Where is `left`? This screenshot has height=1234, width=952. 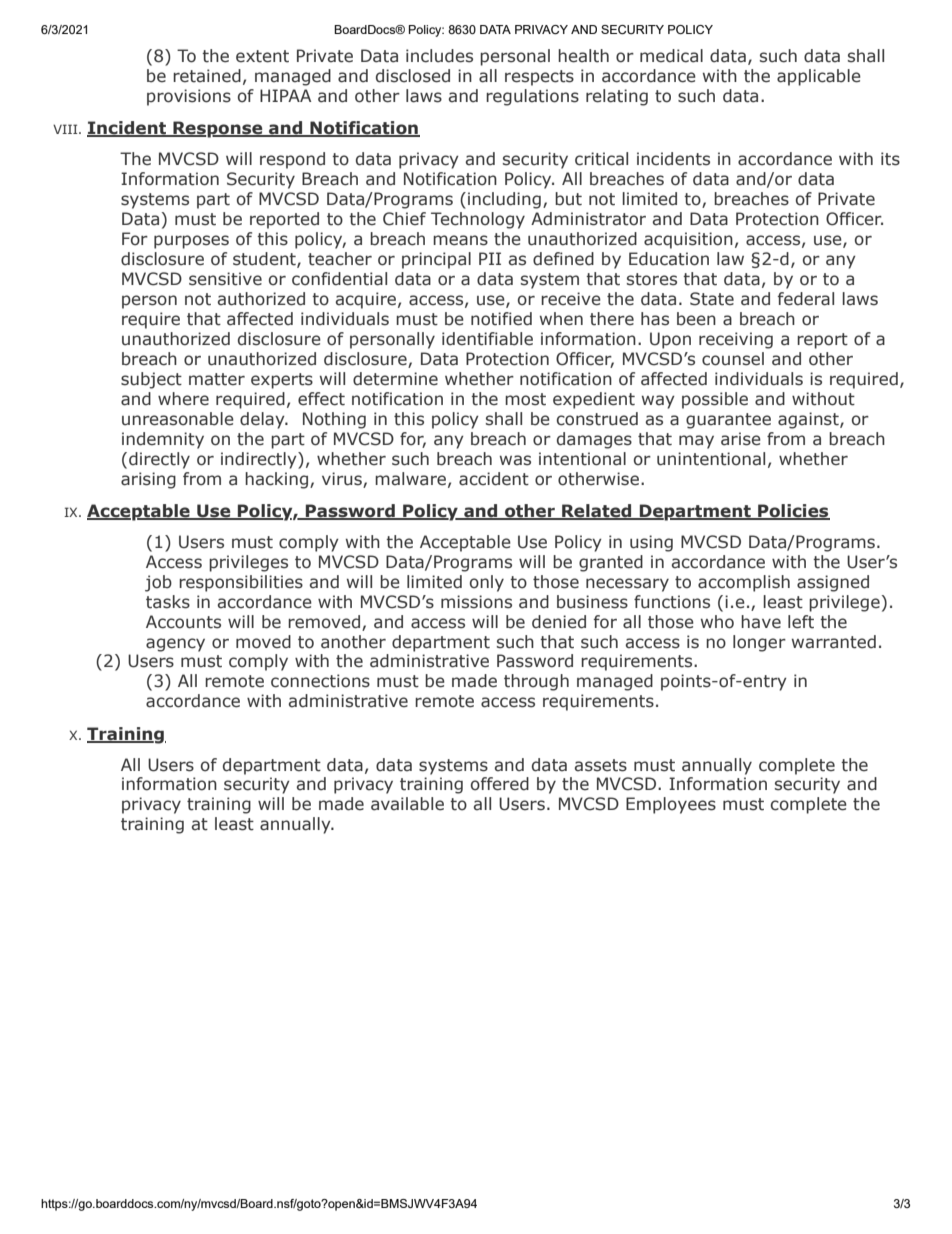 left is located at coordinates (801, 622).
